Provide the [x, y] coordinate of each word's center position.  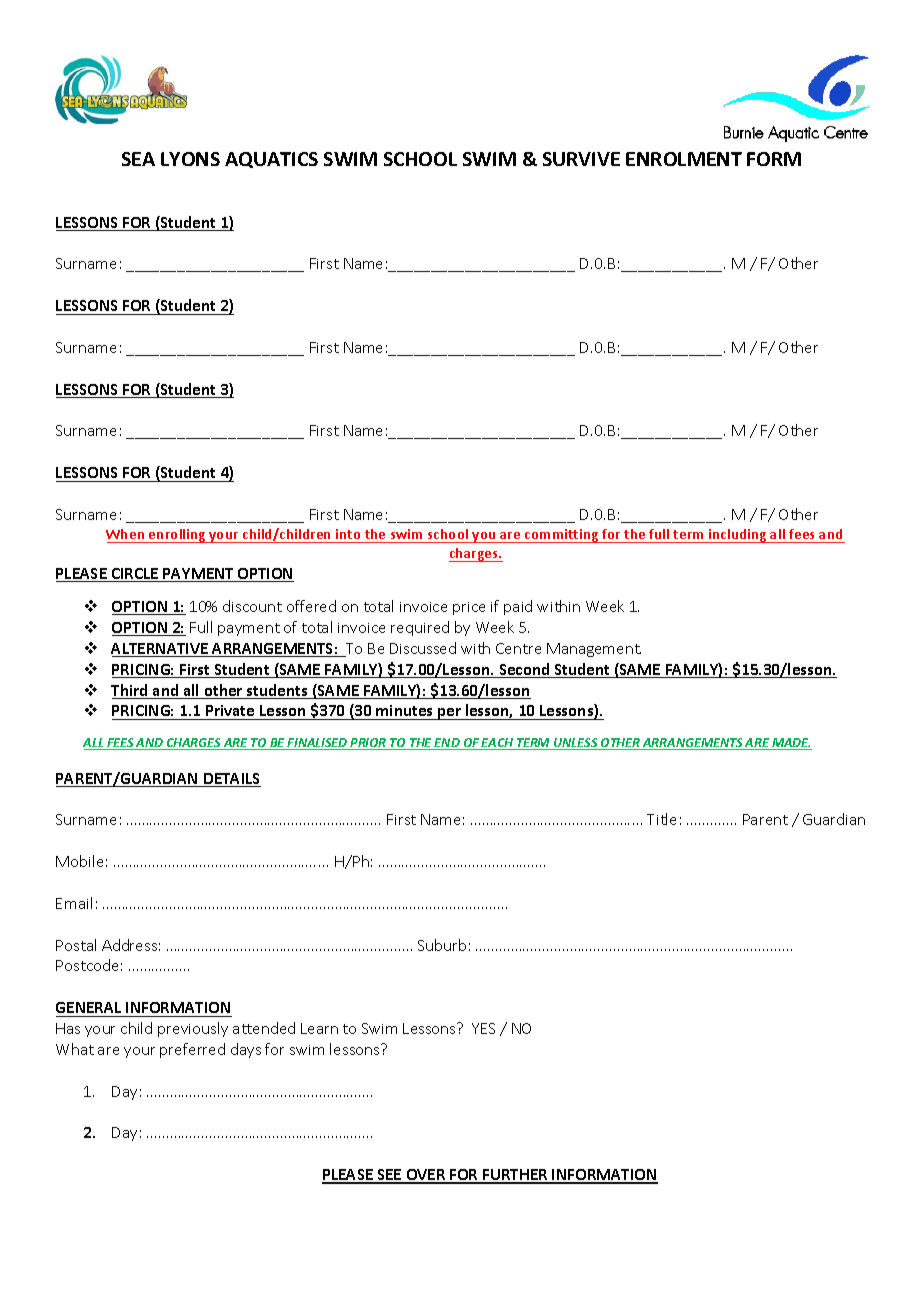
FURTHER [515, 1176]
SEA [138, 159]
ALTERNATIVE [161, 650]
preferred [192, 1050]
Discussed [423, 648]
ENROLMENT [684, 159]
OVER [426, 1176]
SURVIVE [581, 159]
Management [594, 650]
